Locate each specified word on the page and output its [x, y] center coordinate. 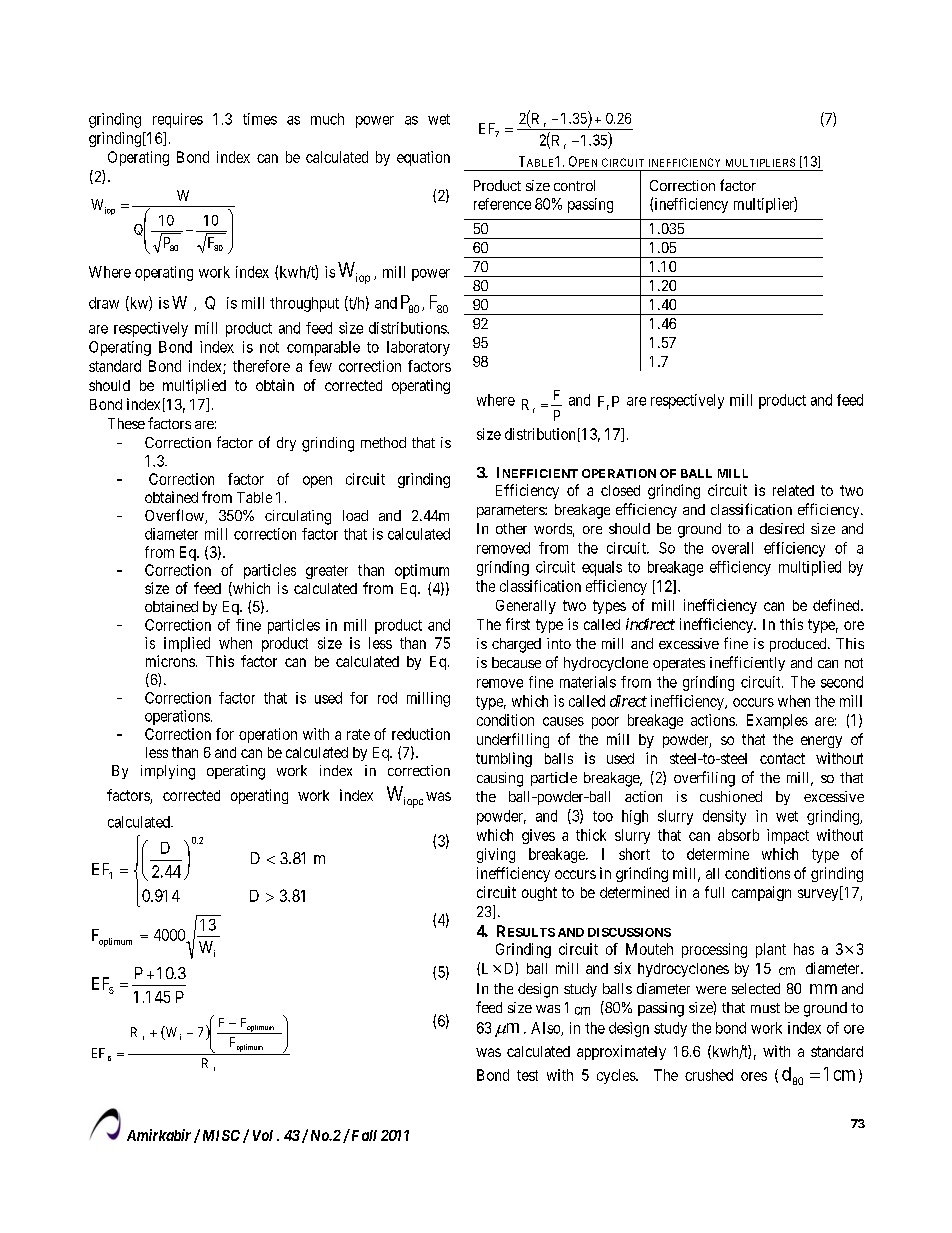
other [511, 528]
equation [423, 158]
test [527, 1075]
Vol [263, 1135]
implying [168, 772]
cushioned [731, 796]
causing [500, 779]
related [793, 490]
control [574, 185]
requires [178, 120]
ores [754, 1076]
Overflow [175, 516]
